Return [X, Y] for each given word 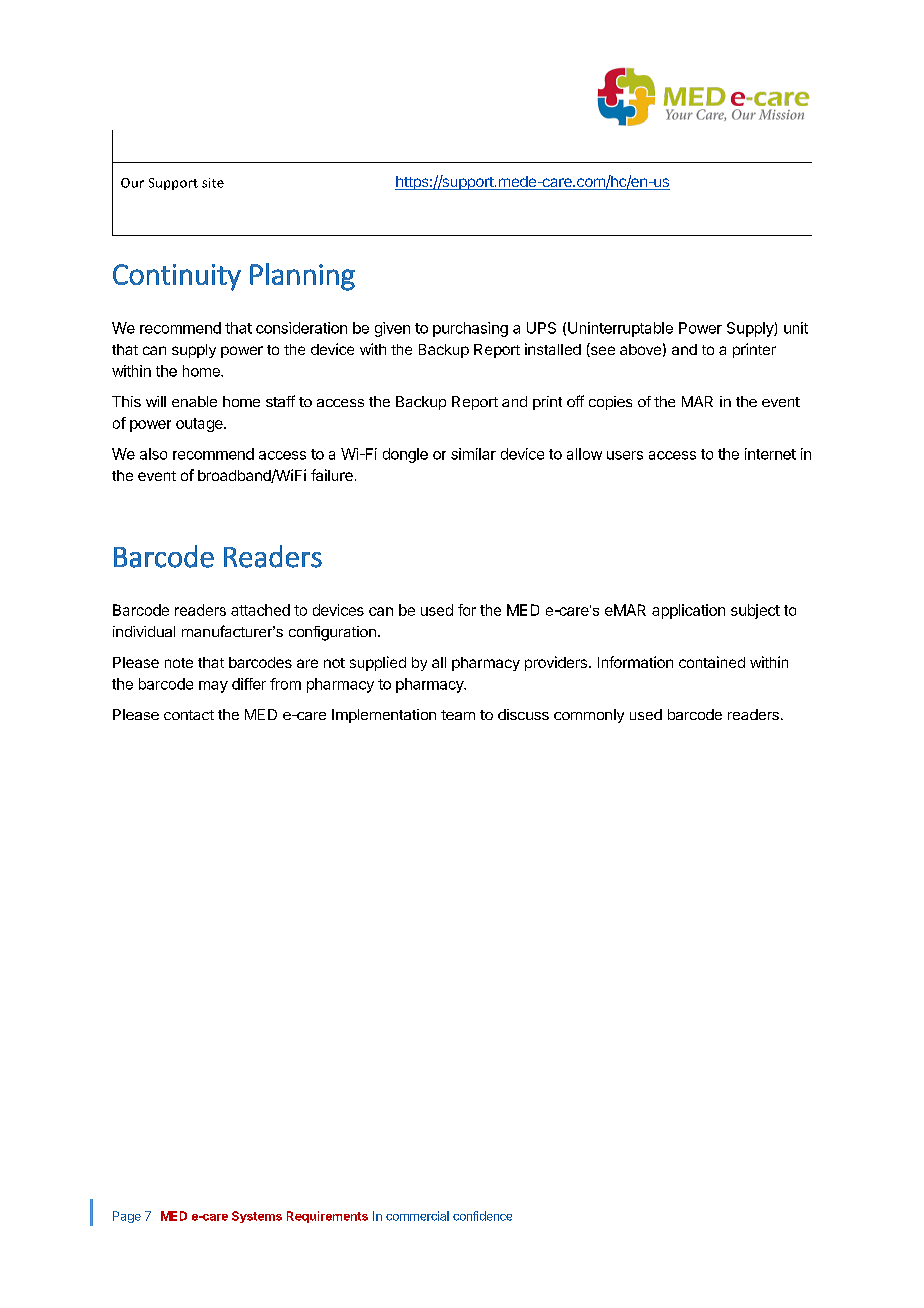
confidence [482, 1216]
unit [796, 328]
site [213, 183]
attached [260, 610]
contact [189, 715]
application [688, 611]
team [458, 715]
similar [473, 454]
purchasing [470, 329]
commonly [589, 716]
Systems [257, 1217]
